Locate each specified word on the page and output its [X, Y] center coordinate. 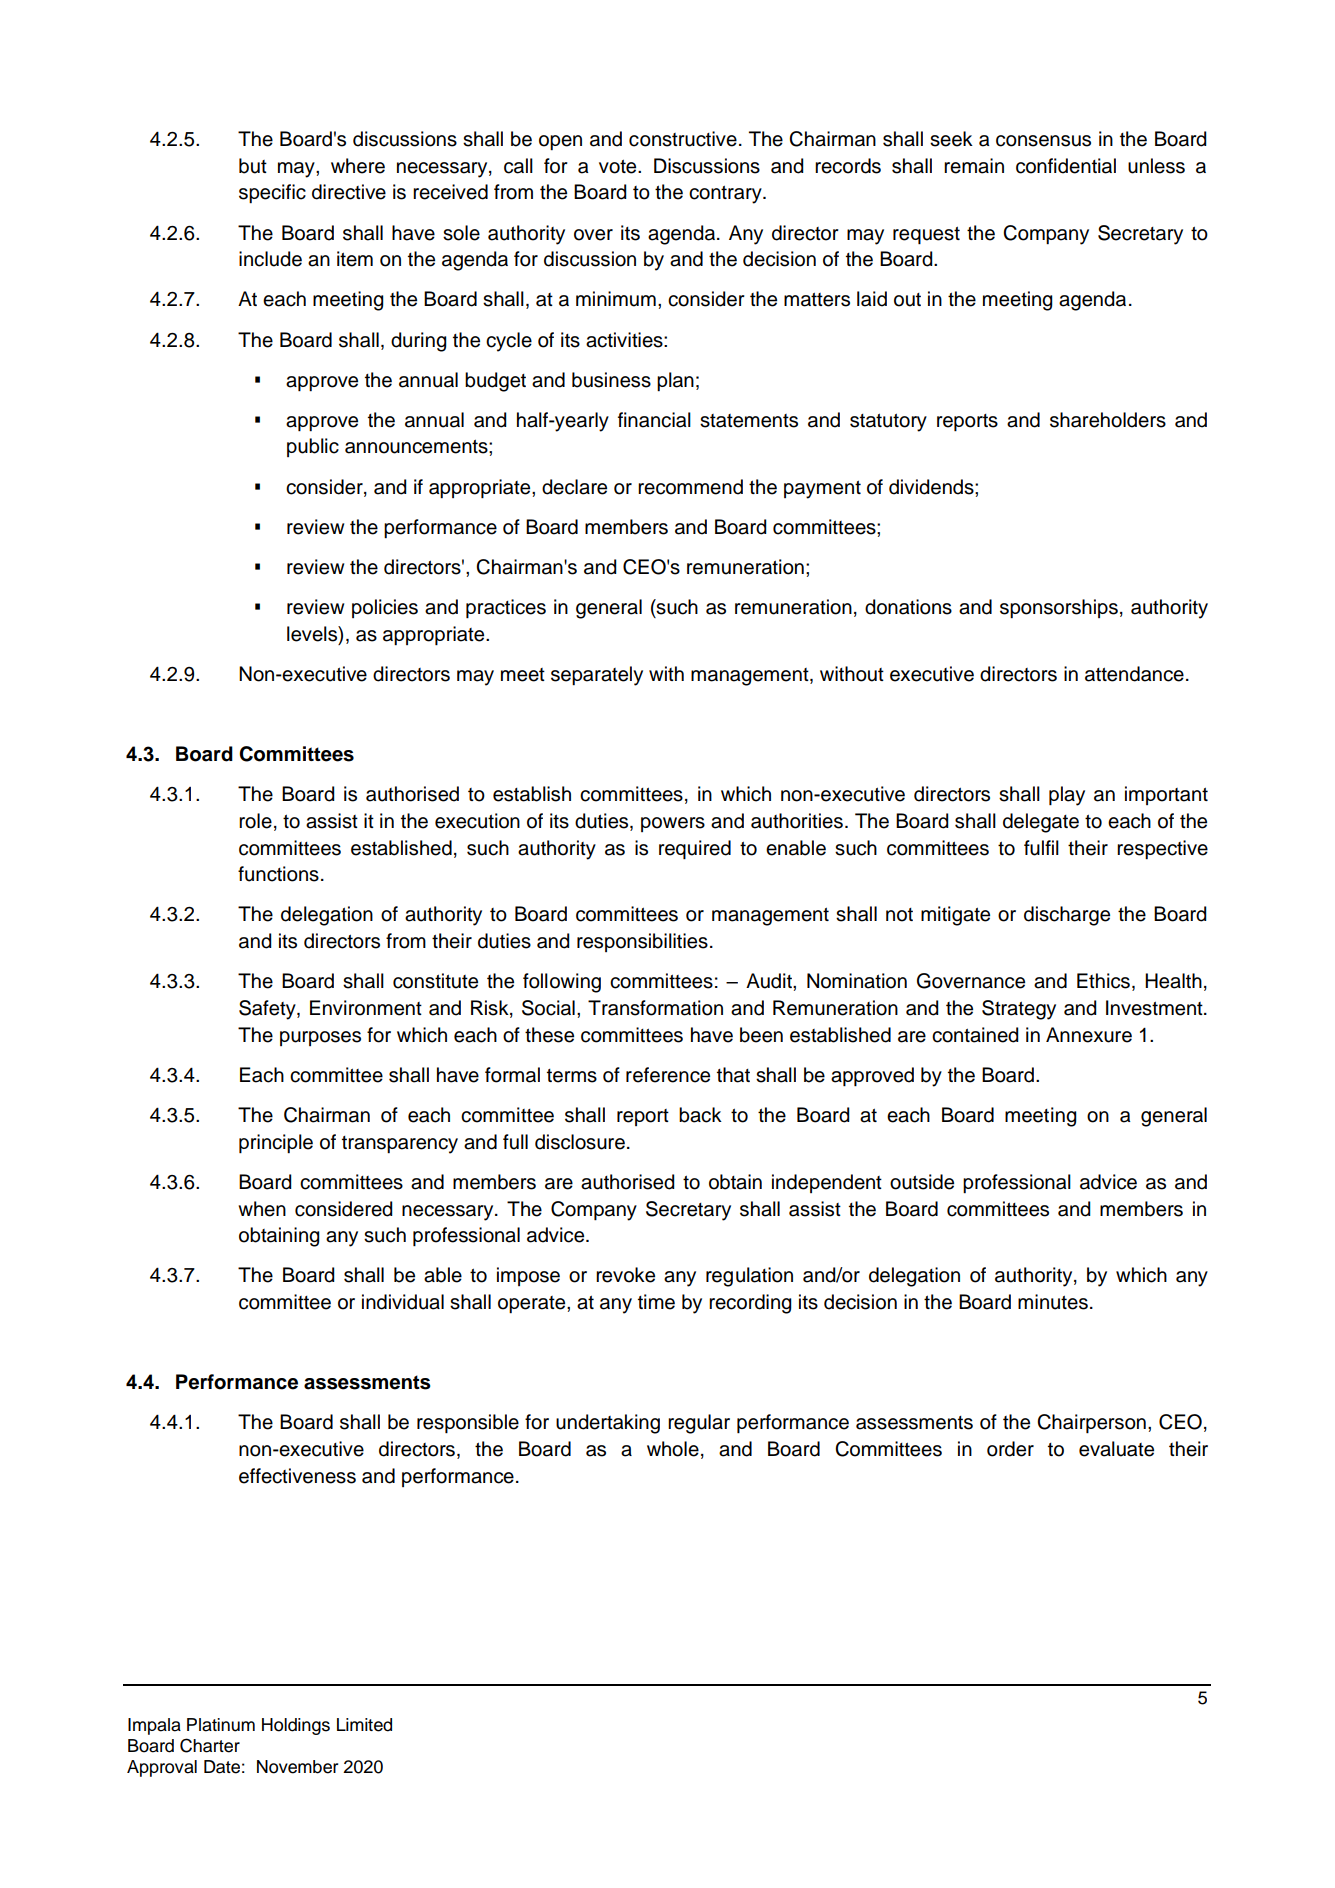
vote [619, 166]
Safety [268, 1010]
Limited [364, 1725]
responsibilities [642, 942]
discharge [1067, 916]
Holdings [296, 1726]
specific [272, 193]
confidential [1066, 166]
